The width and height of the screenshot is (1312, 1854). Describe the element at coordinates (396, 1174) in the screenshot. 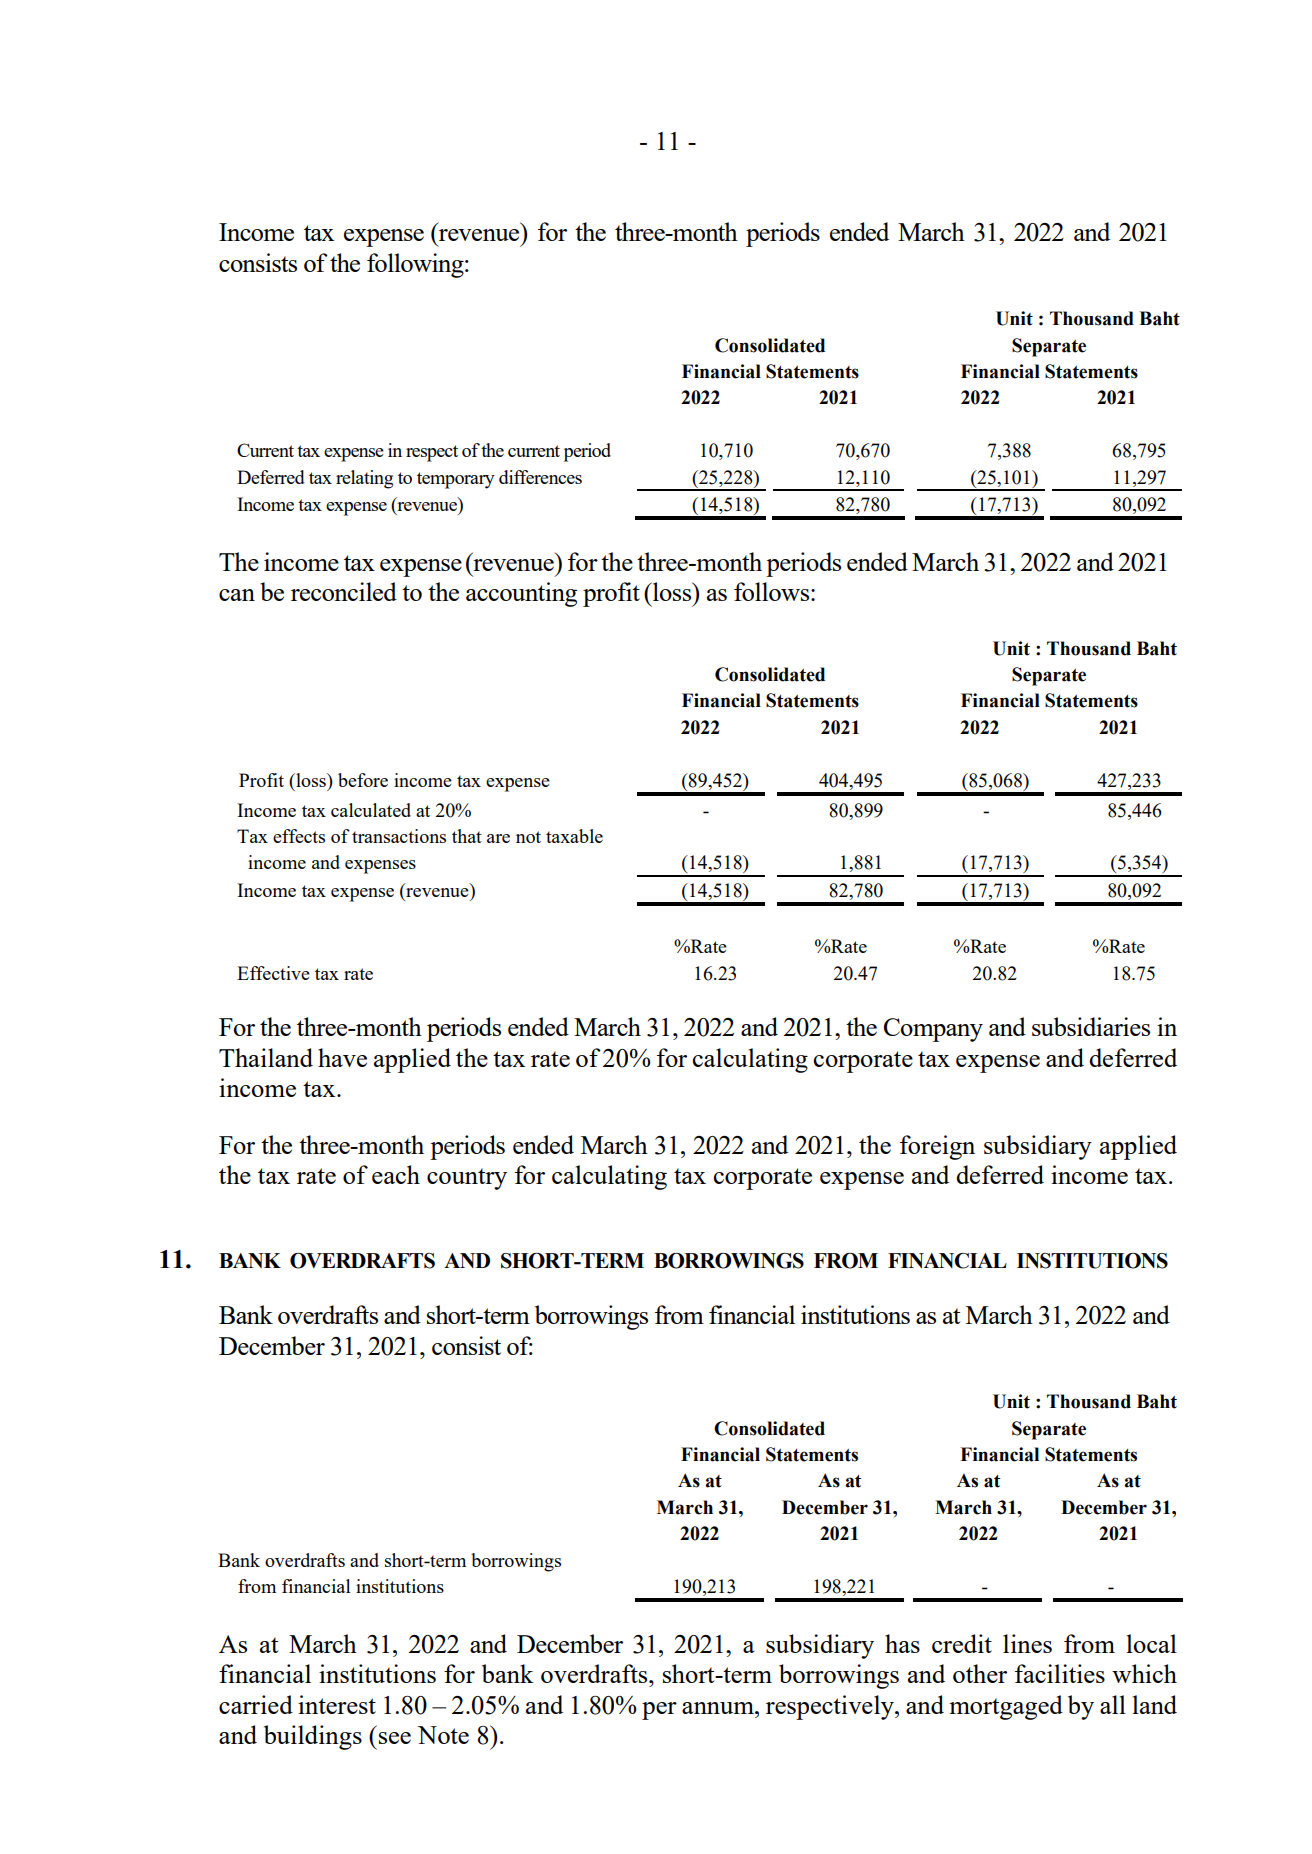

I see `each` at that location.
